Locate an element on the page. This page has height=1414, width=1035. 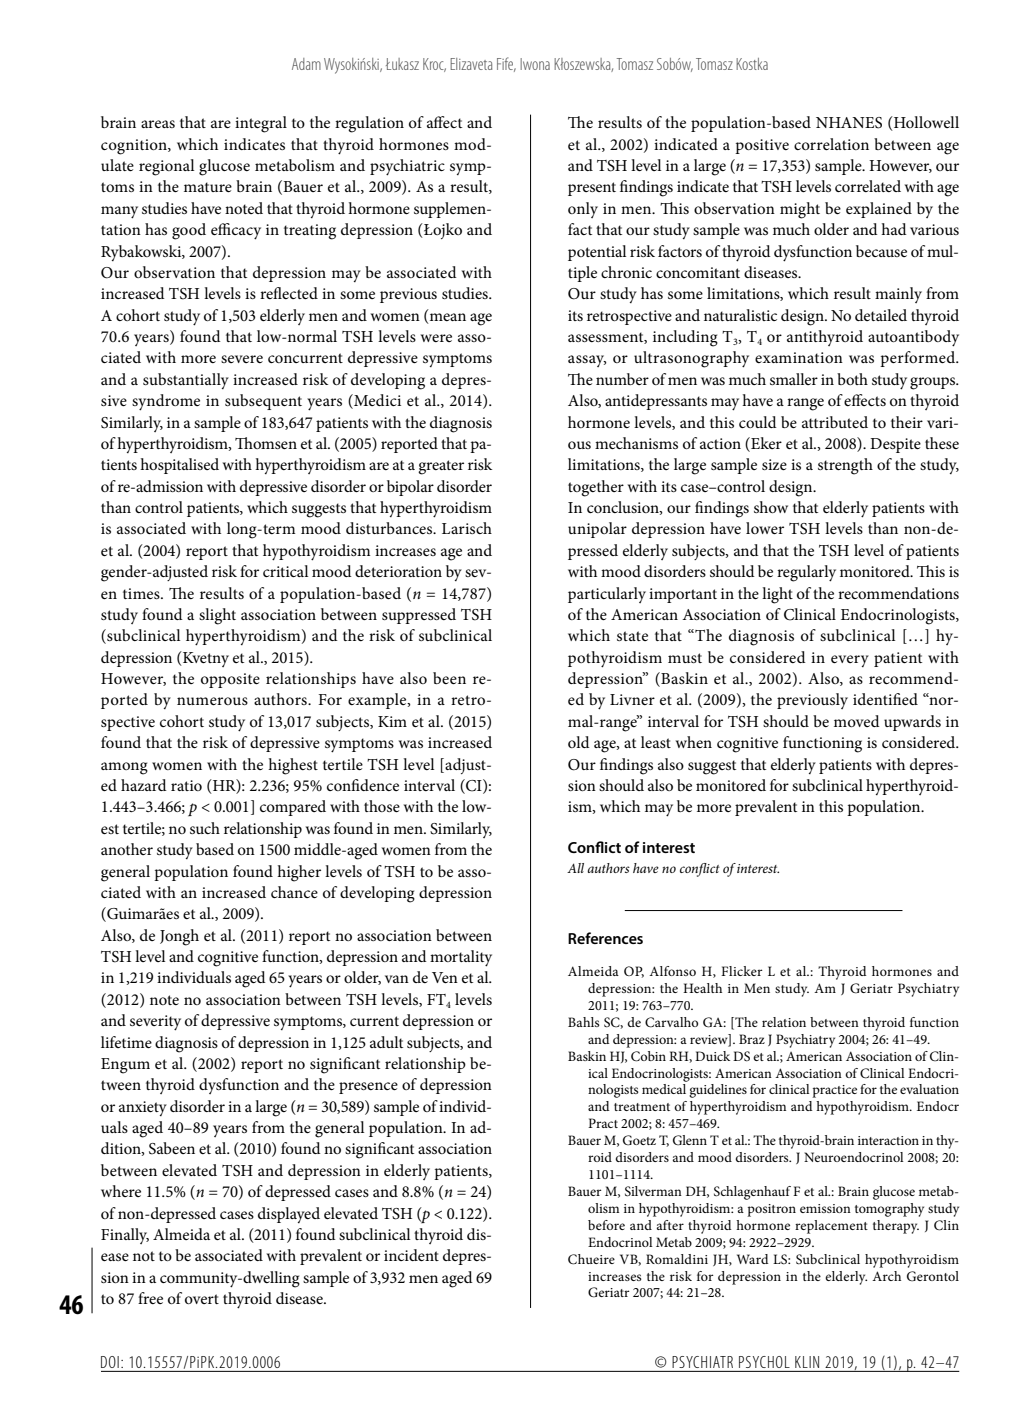
overt is located at coordinates (202, 1299).
